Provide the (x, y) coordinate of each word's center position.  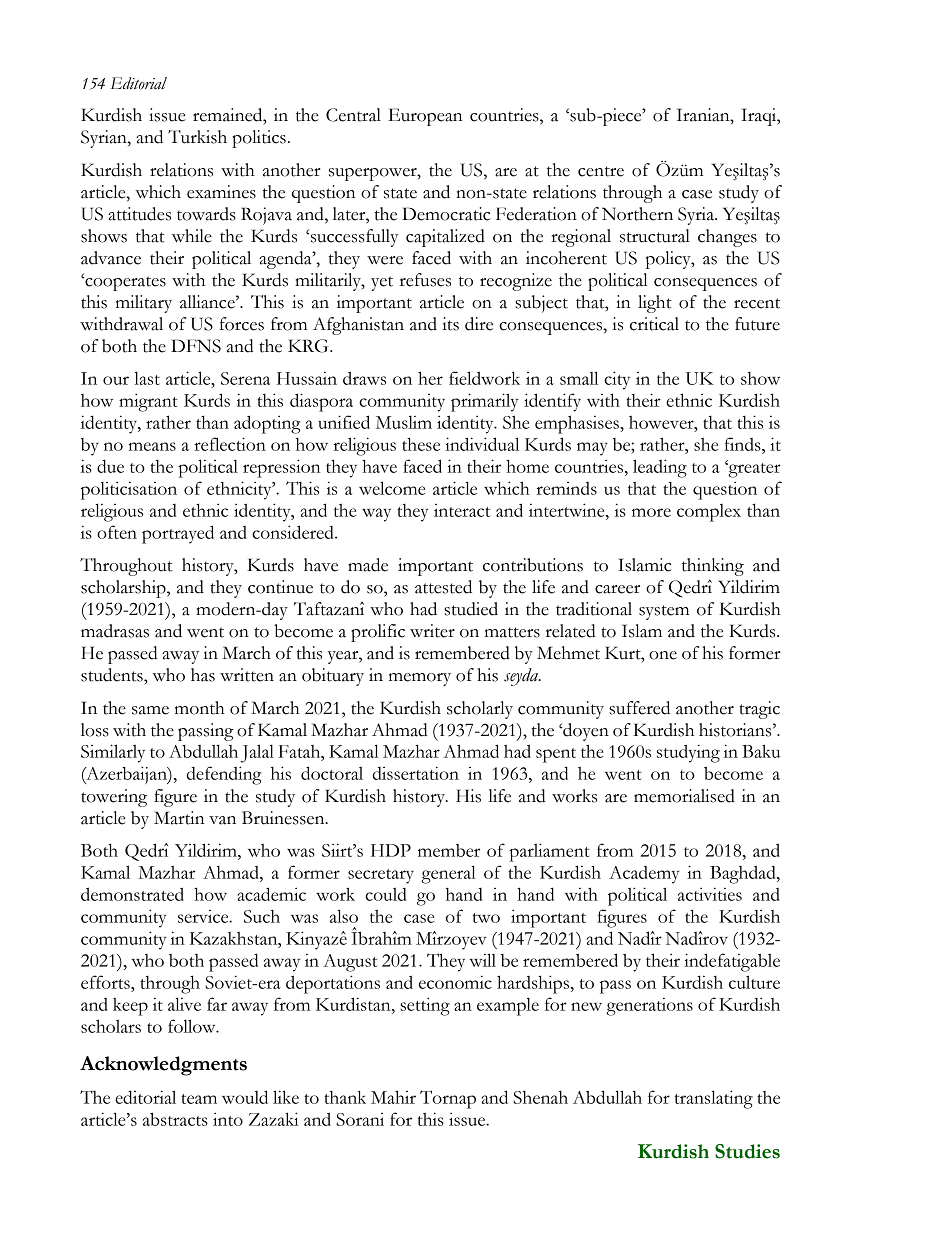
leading (660, 468)
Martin (179, 818)
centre (601, 171)
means (152, 446)
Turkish (197, 137)
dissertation (416, 773)
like (286, 1097)
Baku (761, 751)
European (425, 117)
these (421, 444)
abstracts (175, 1119)
